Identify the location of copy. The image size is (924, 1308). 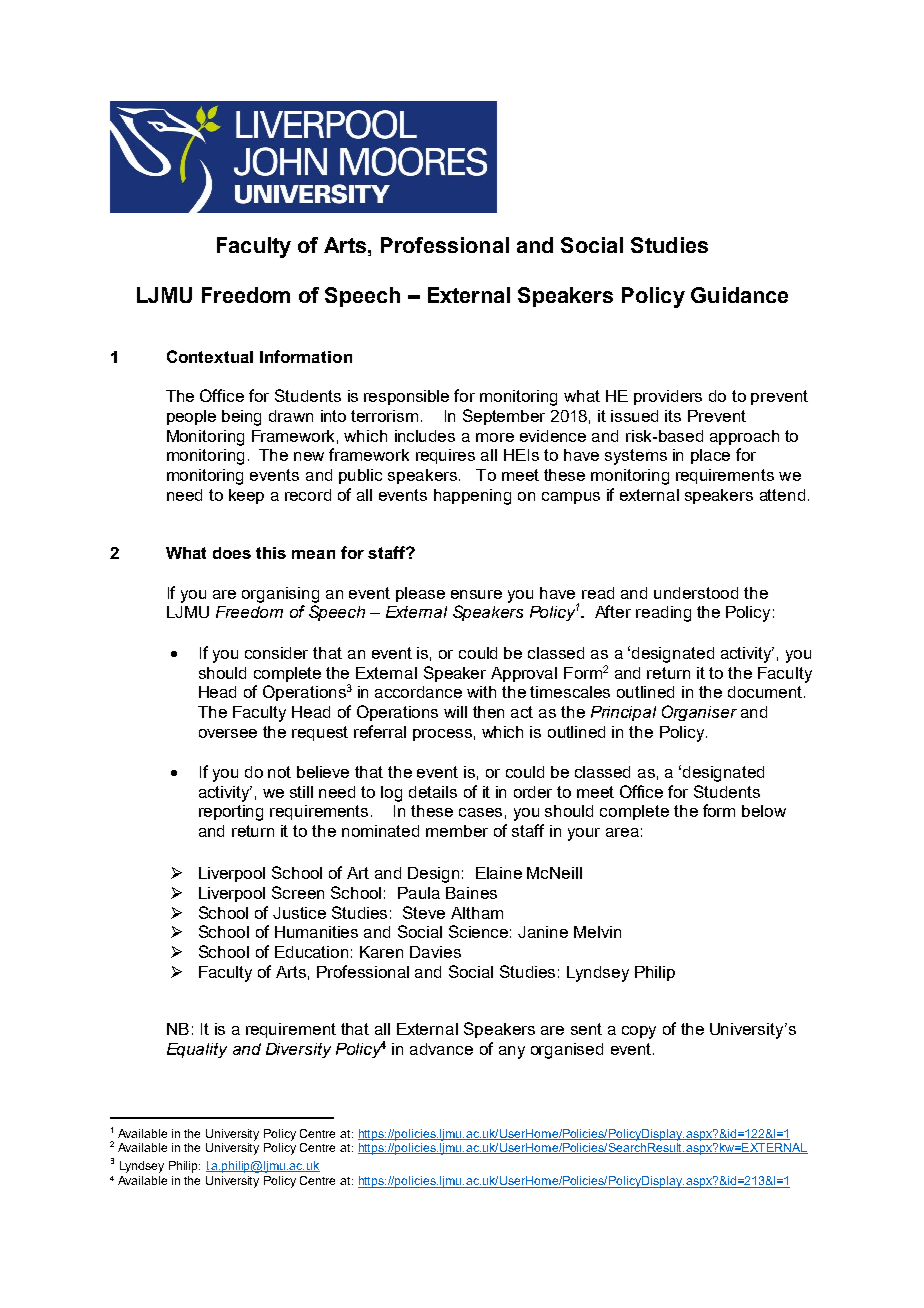
(639, 1032).
